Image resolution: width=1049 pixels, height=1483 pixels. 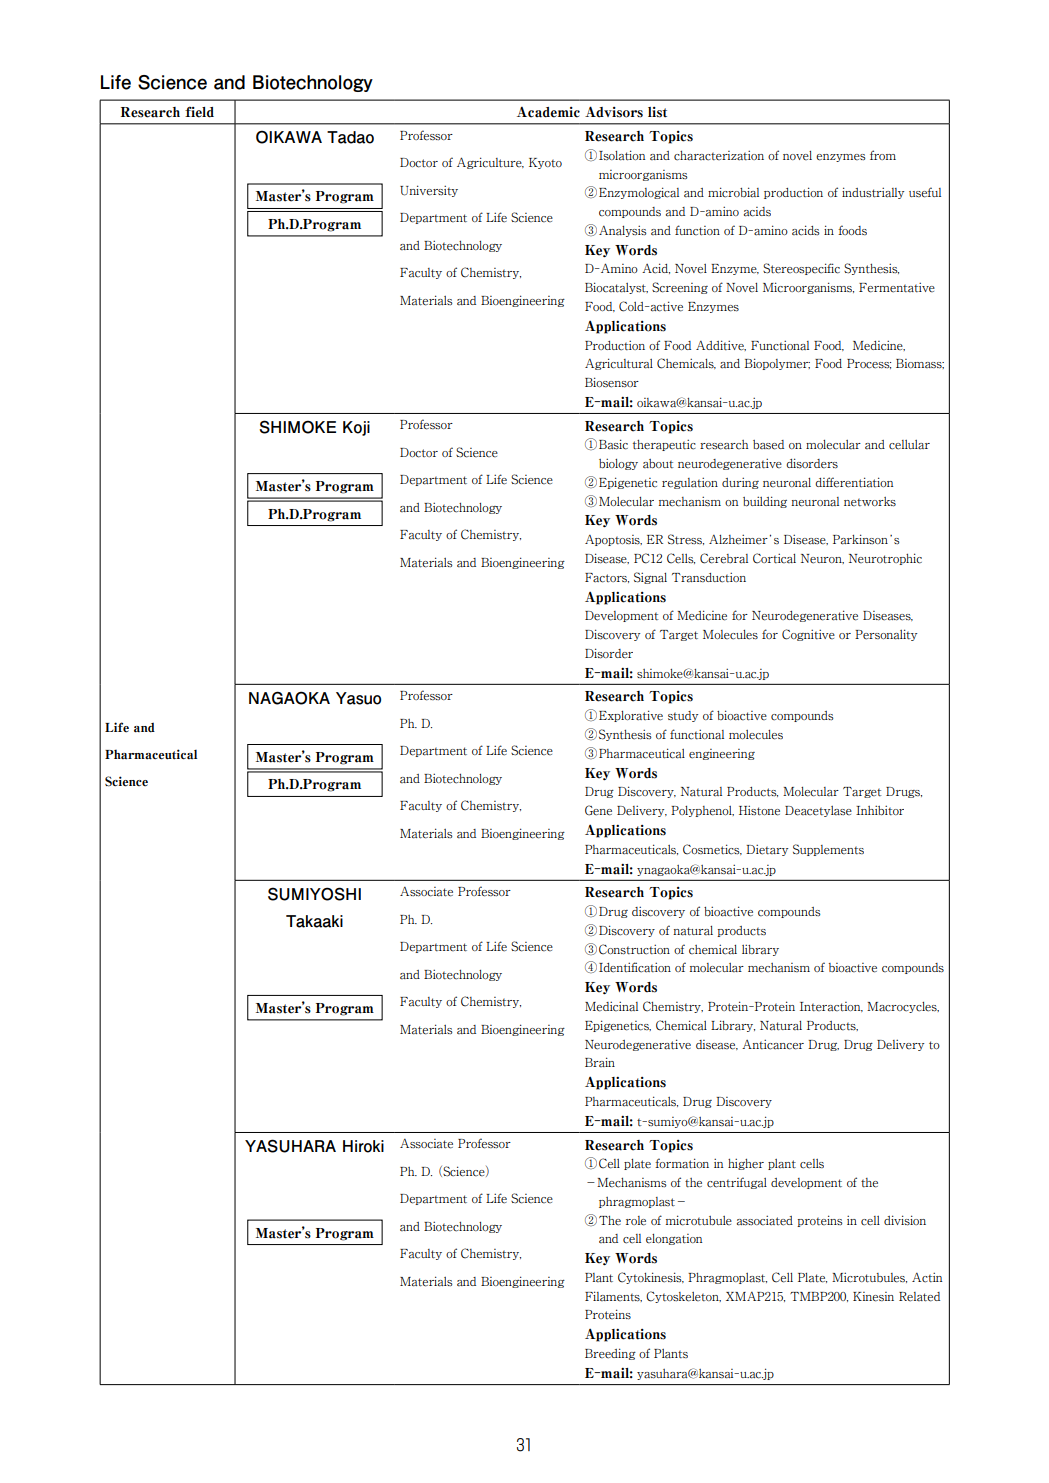 What do you see at coordinates (610, 1354) in the screenshot?
I see `Breeding` at bounding box center [610, 1354].
